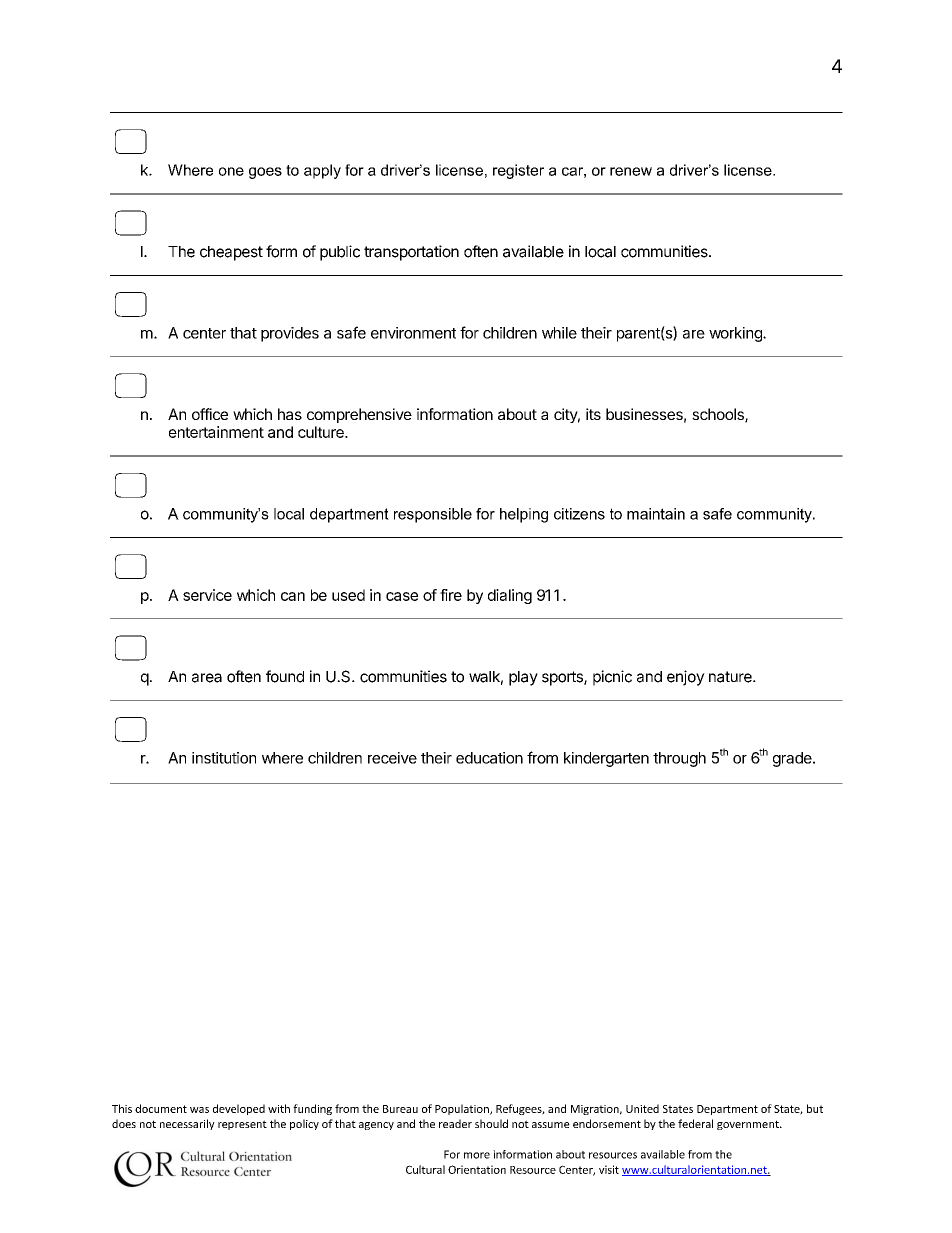 This image has height=1233, width=952. I want to click on education, so click(489, 758).
